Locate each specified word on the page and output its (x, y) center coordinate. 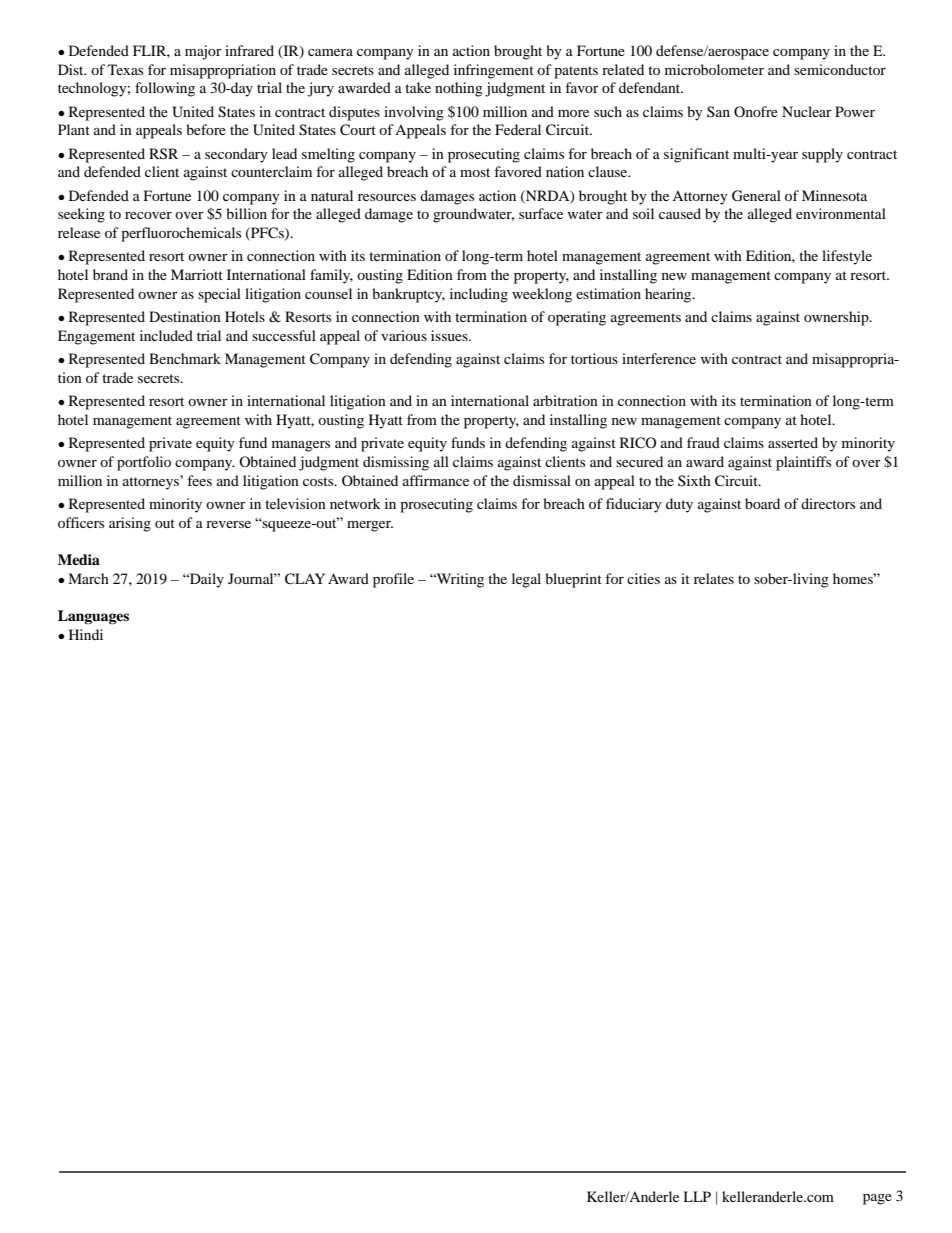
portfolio (144, 463)
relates (714, 578)
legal (526, 580)
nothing (459, 89)
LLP (697, 1196)
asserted (793, 442)
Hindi (86, 634)
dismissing (396, 463)
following (165, 89)
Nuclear (807, 111)
